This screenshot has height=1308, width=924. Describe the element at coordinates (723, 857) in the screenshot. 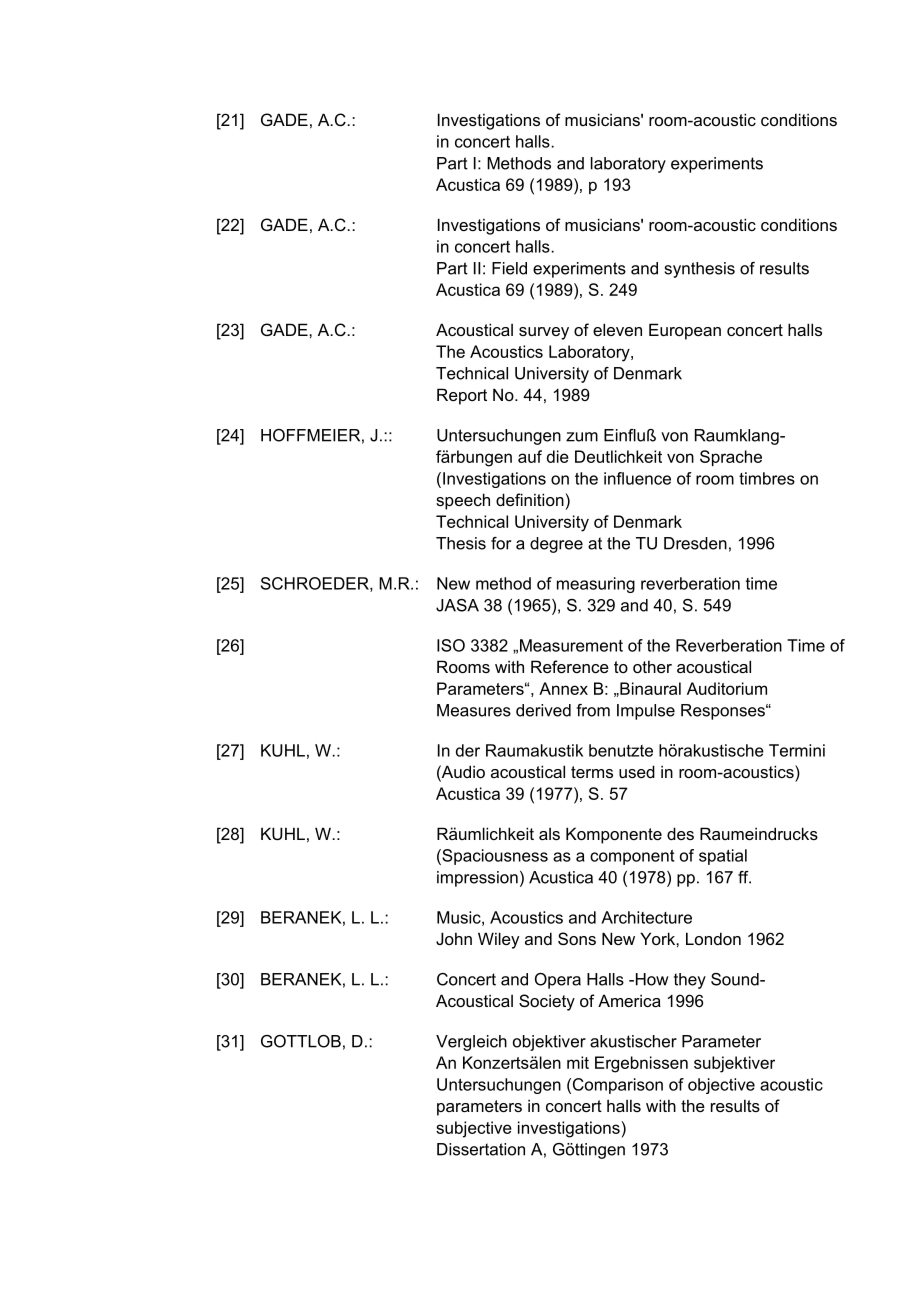

I see `spatial` at that location.
